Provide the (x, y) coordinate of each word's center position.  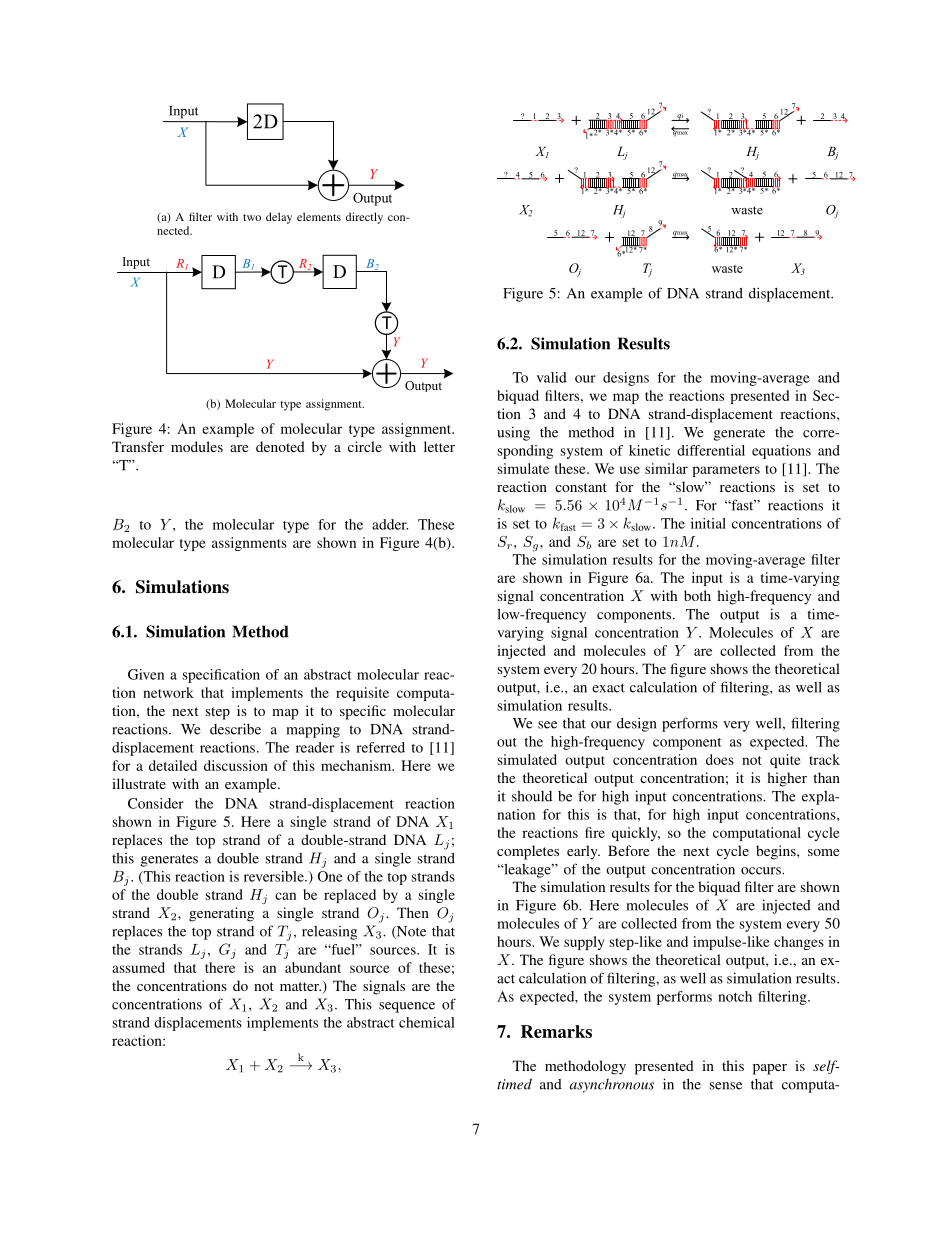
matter (300, 986)
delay (279, 218)
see (547, 725)
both (697, 595)
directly (364, 218)
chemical (427, 1022)
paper (770, 1069)
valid (552, 377)
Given (146, 674)
